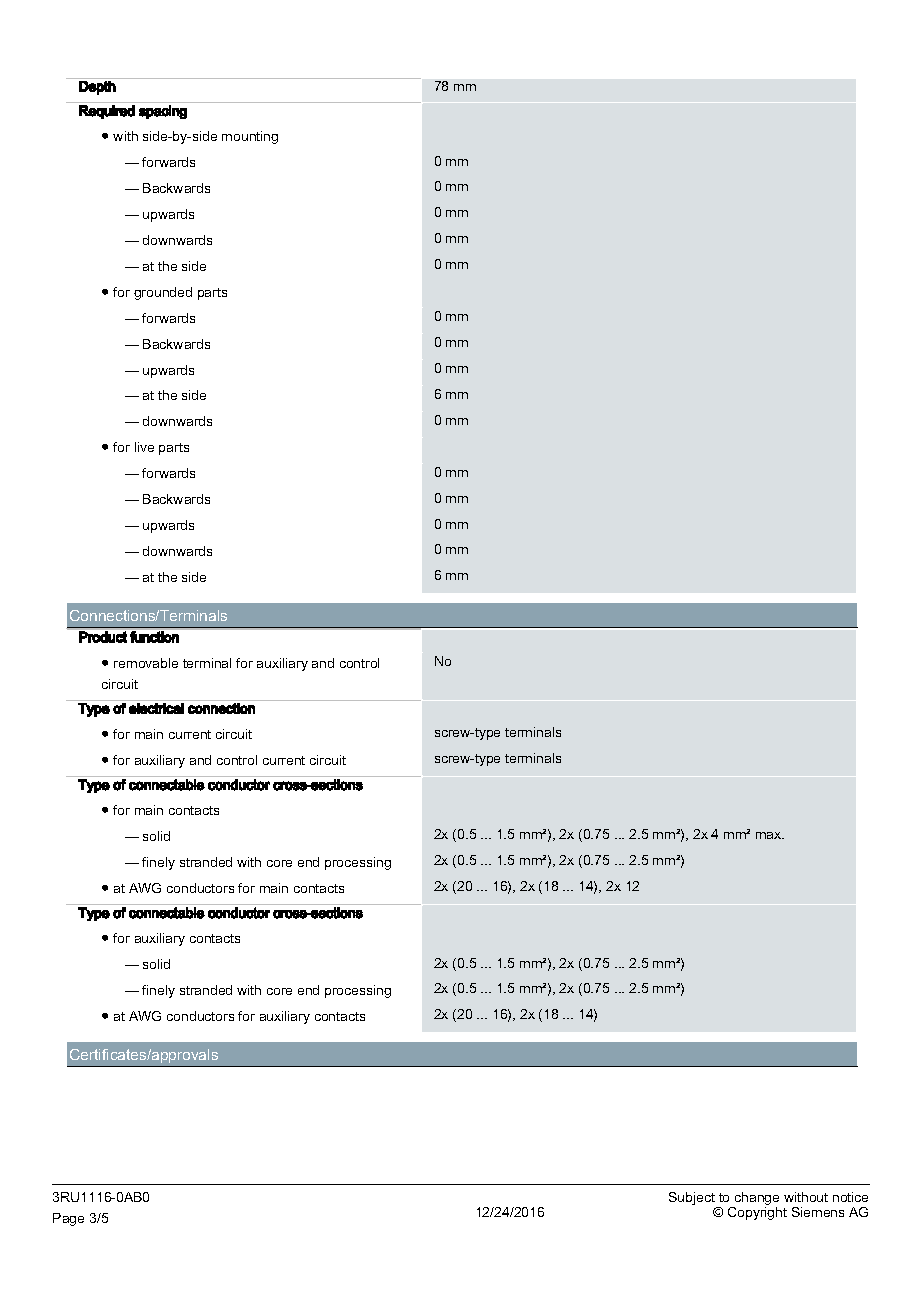  Describe the element at coordinates (154, 637) in the document. I see `function` at that location.
